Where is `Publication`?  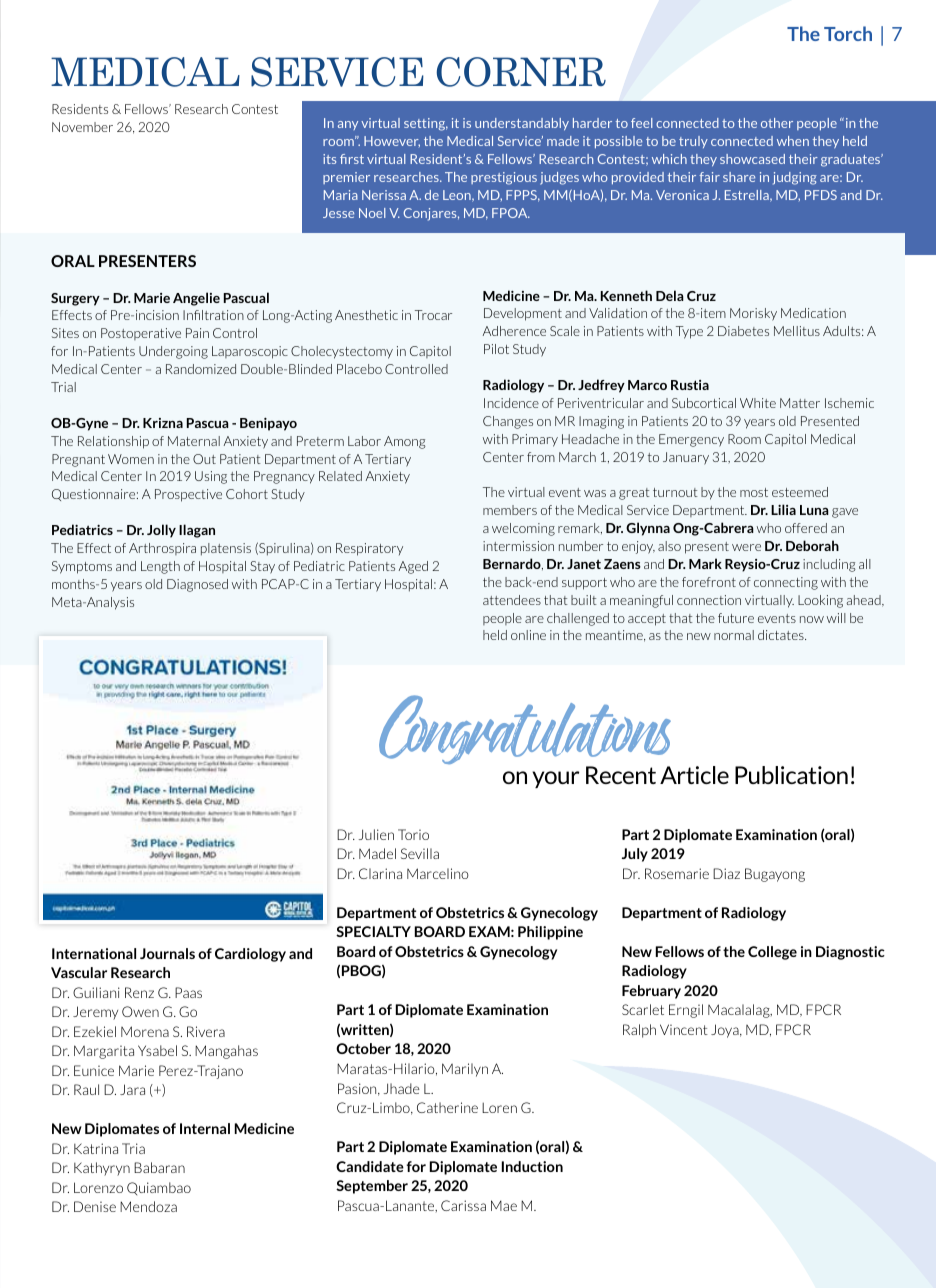
Publication is located at coordinates (791, 775).
